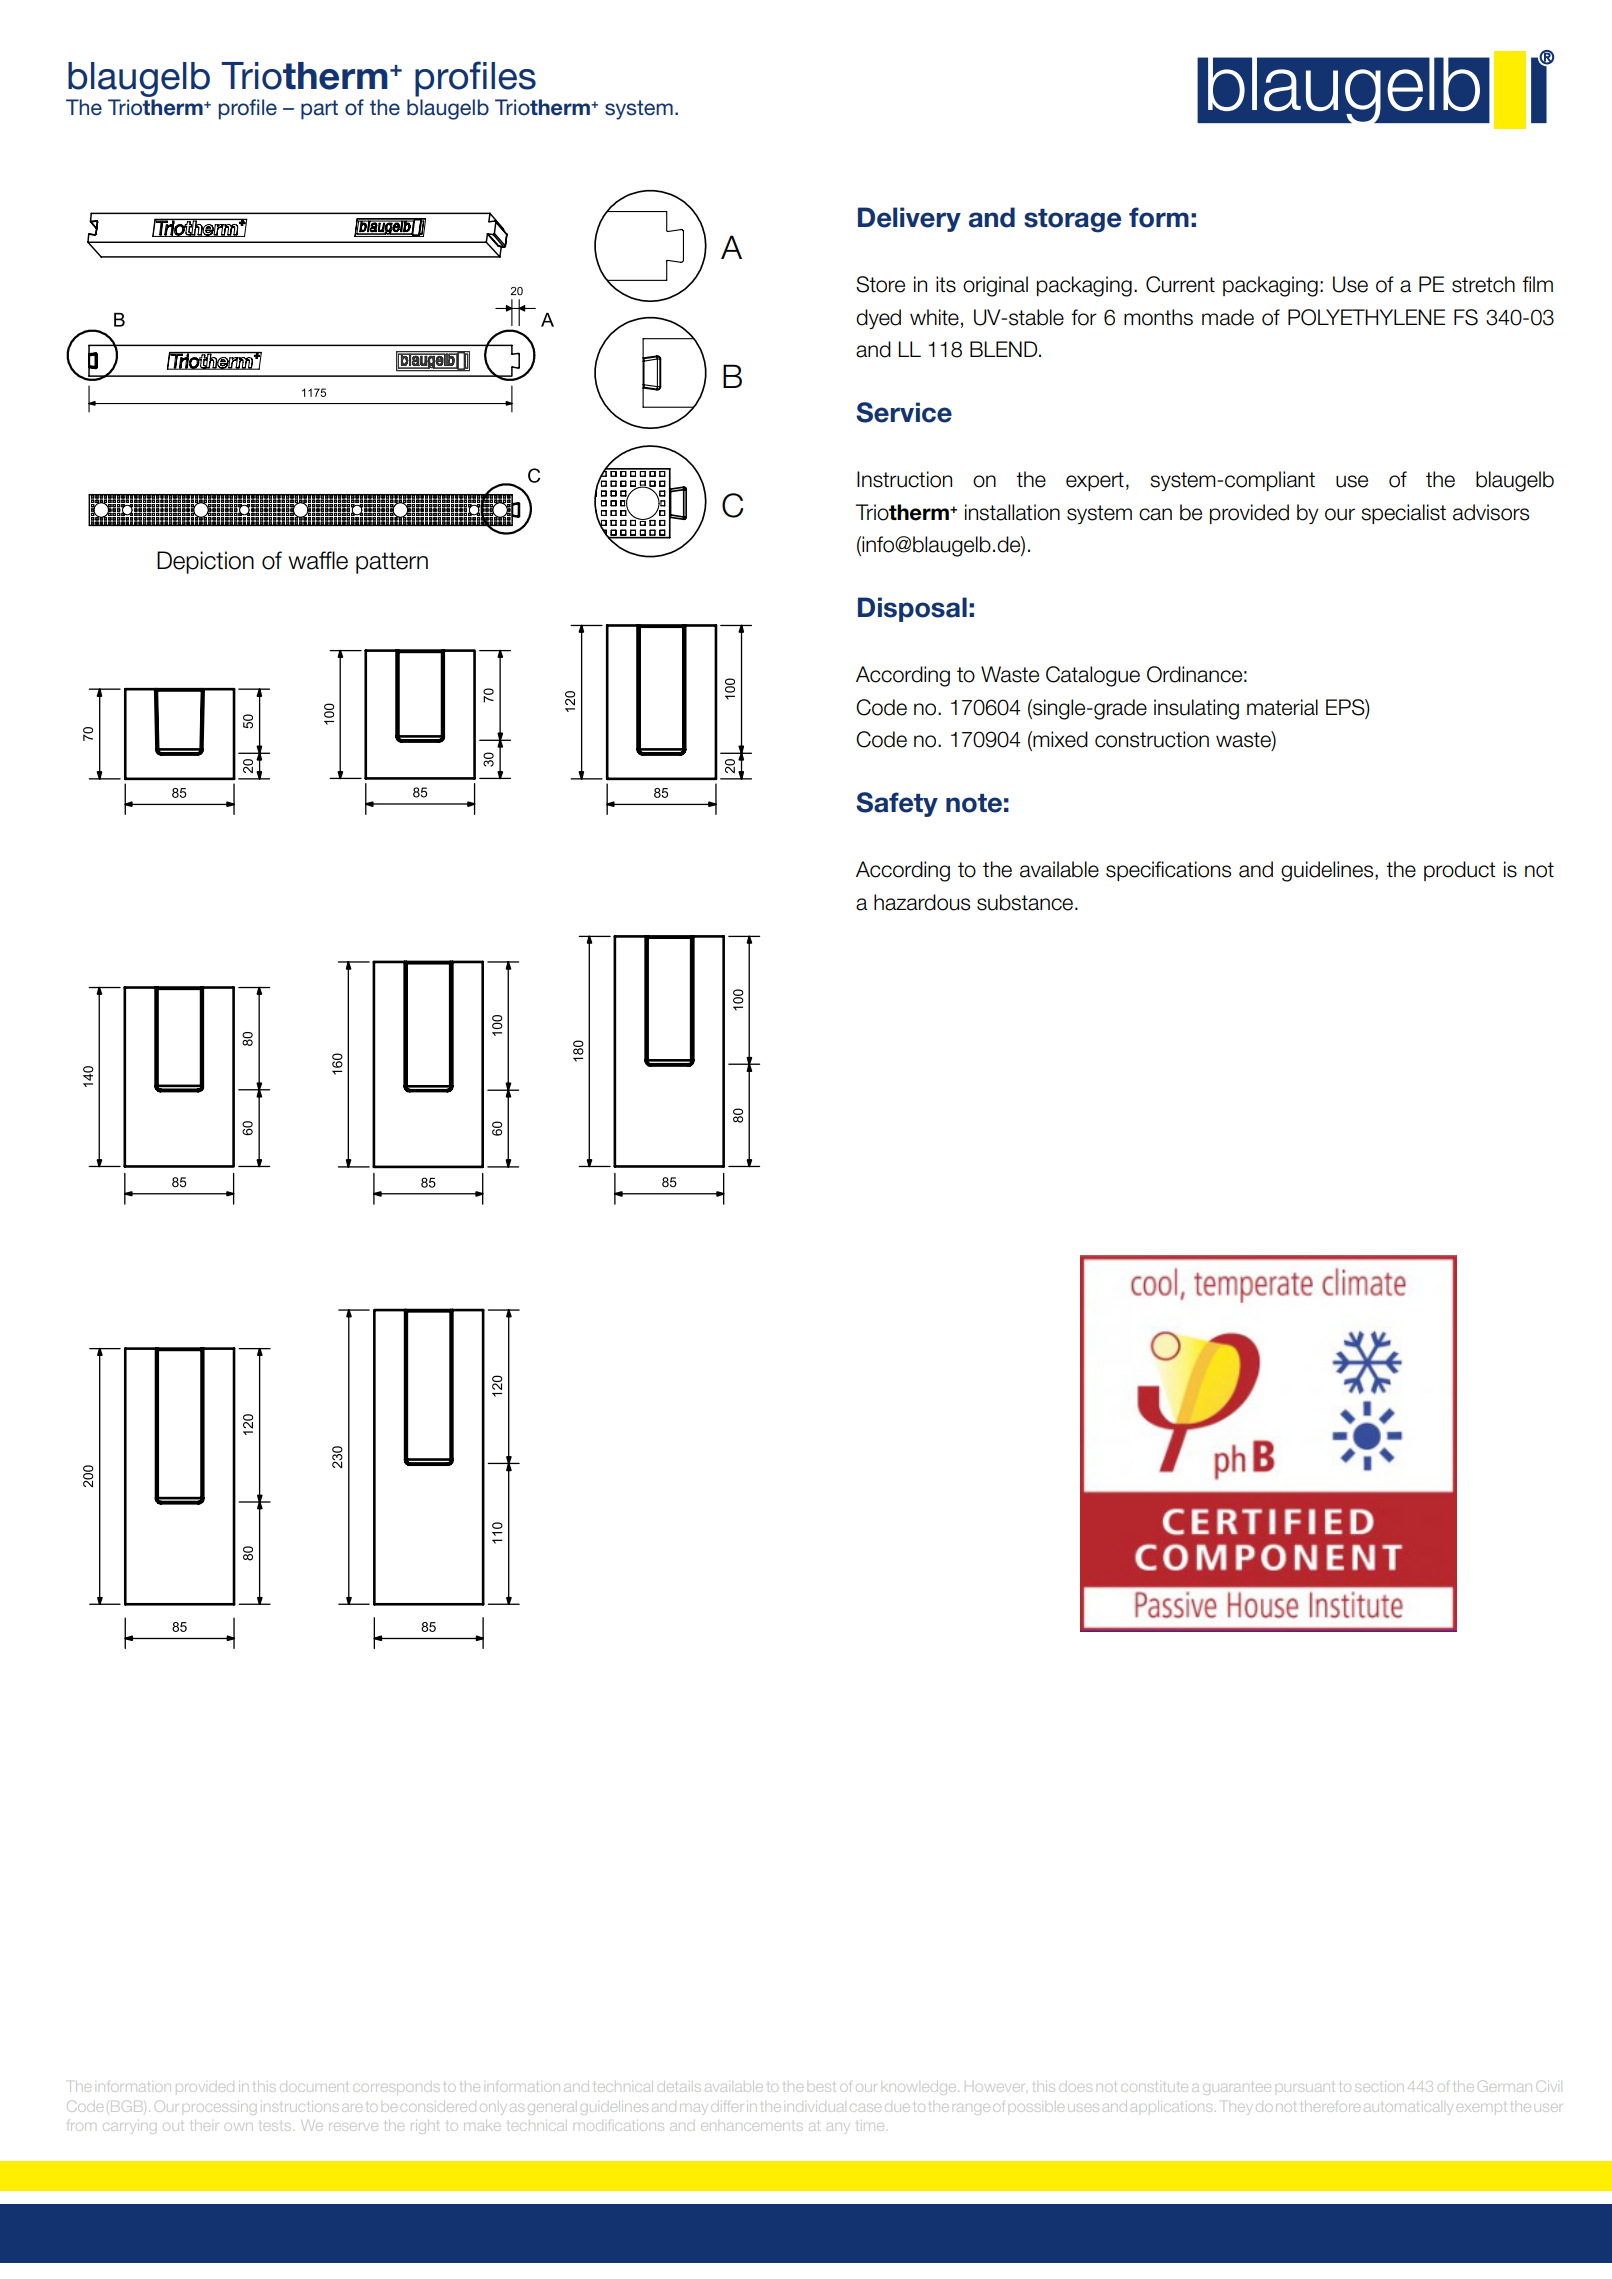  Describe the element at coordinates (319, 110) in the screenshot. I see `part` at that location.
